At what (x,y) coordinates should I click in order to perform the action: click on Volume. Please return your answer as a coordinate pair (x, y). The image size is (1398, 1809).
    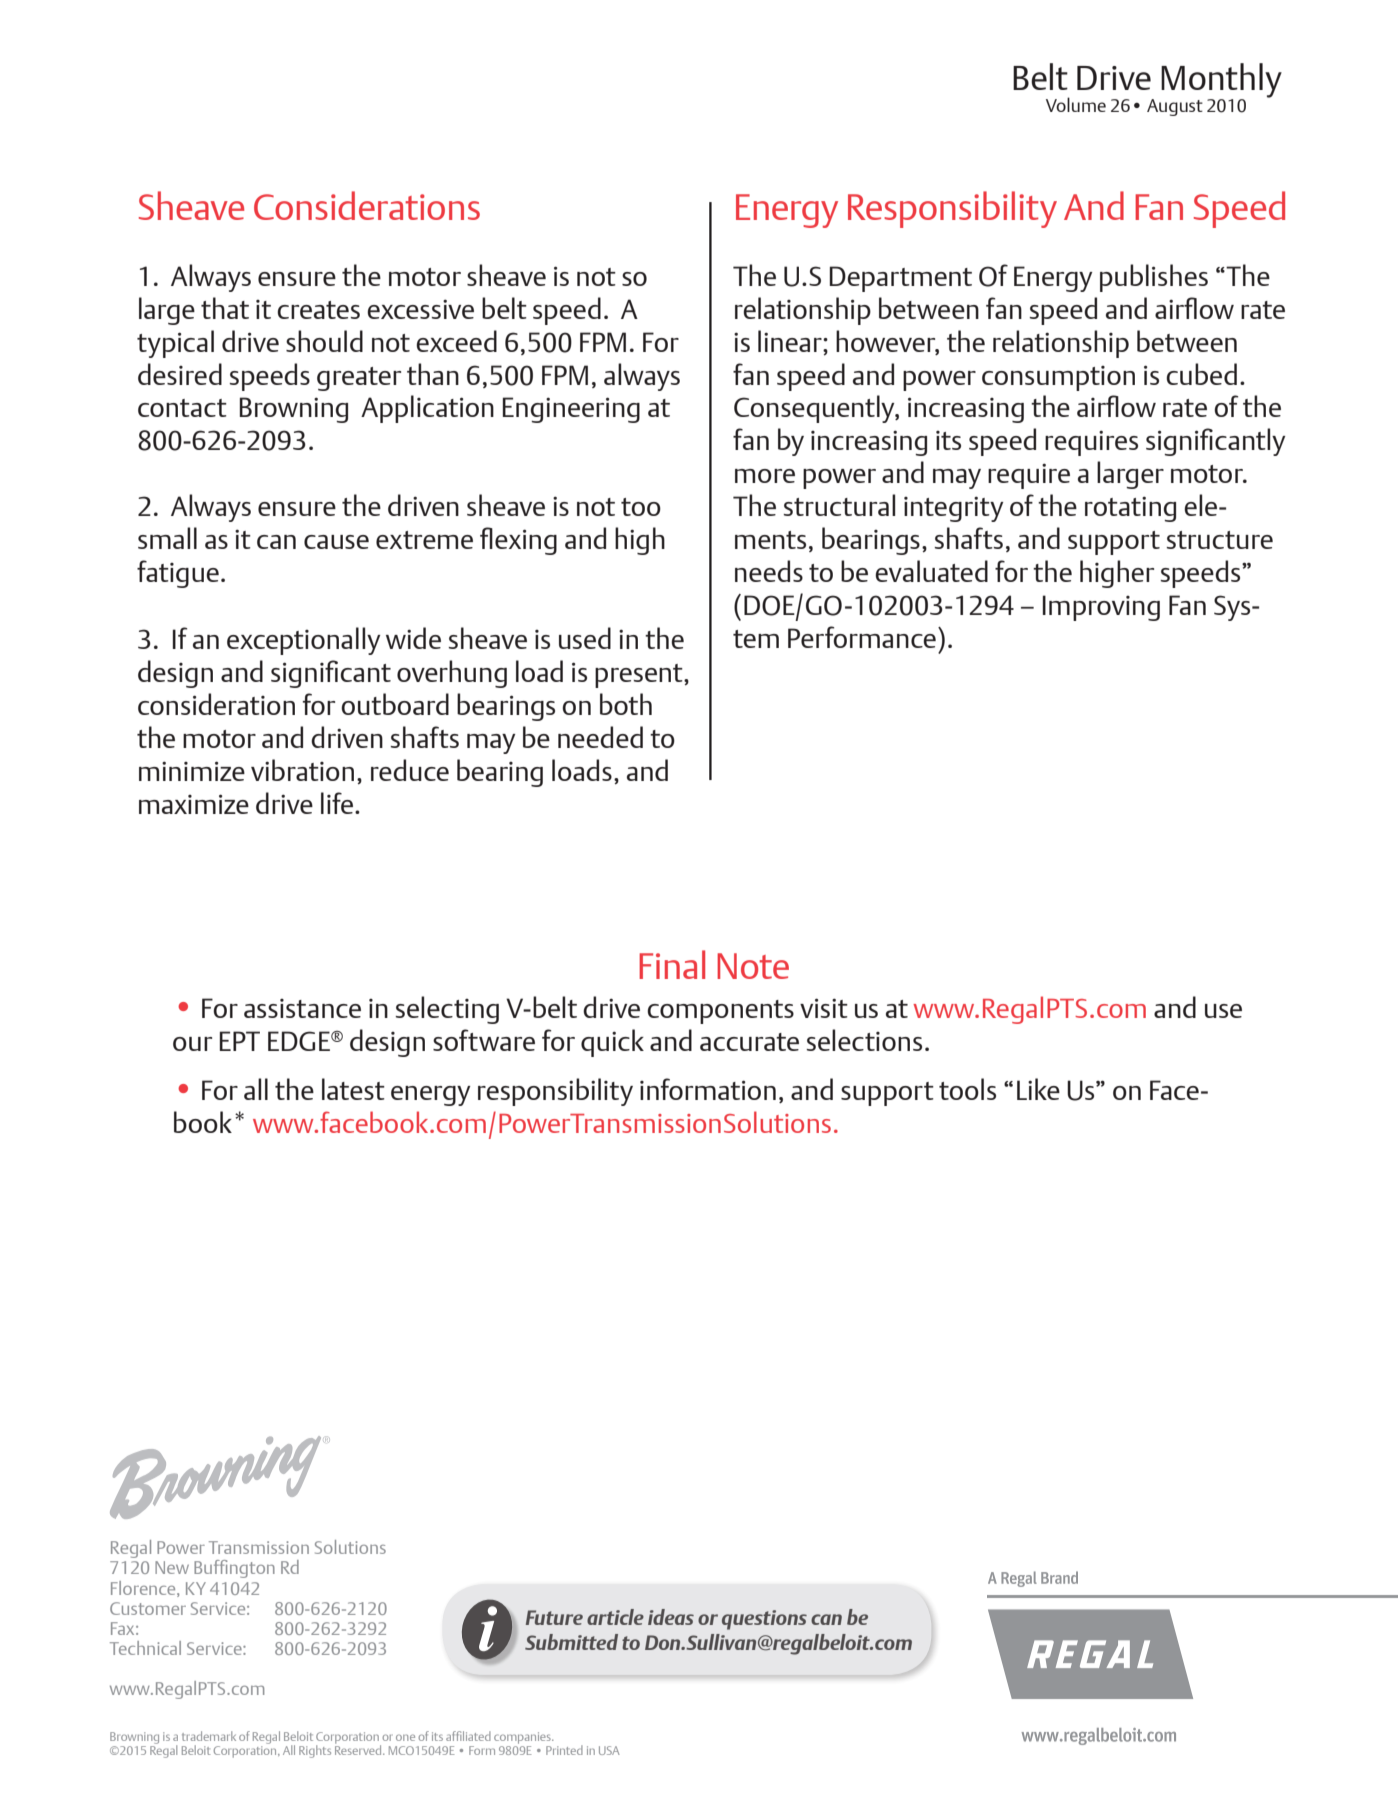
    Looking at the image, I should click on (1076, 104).
